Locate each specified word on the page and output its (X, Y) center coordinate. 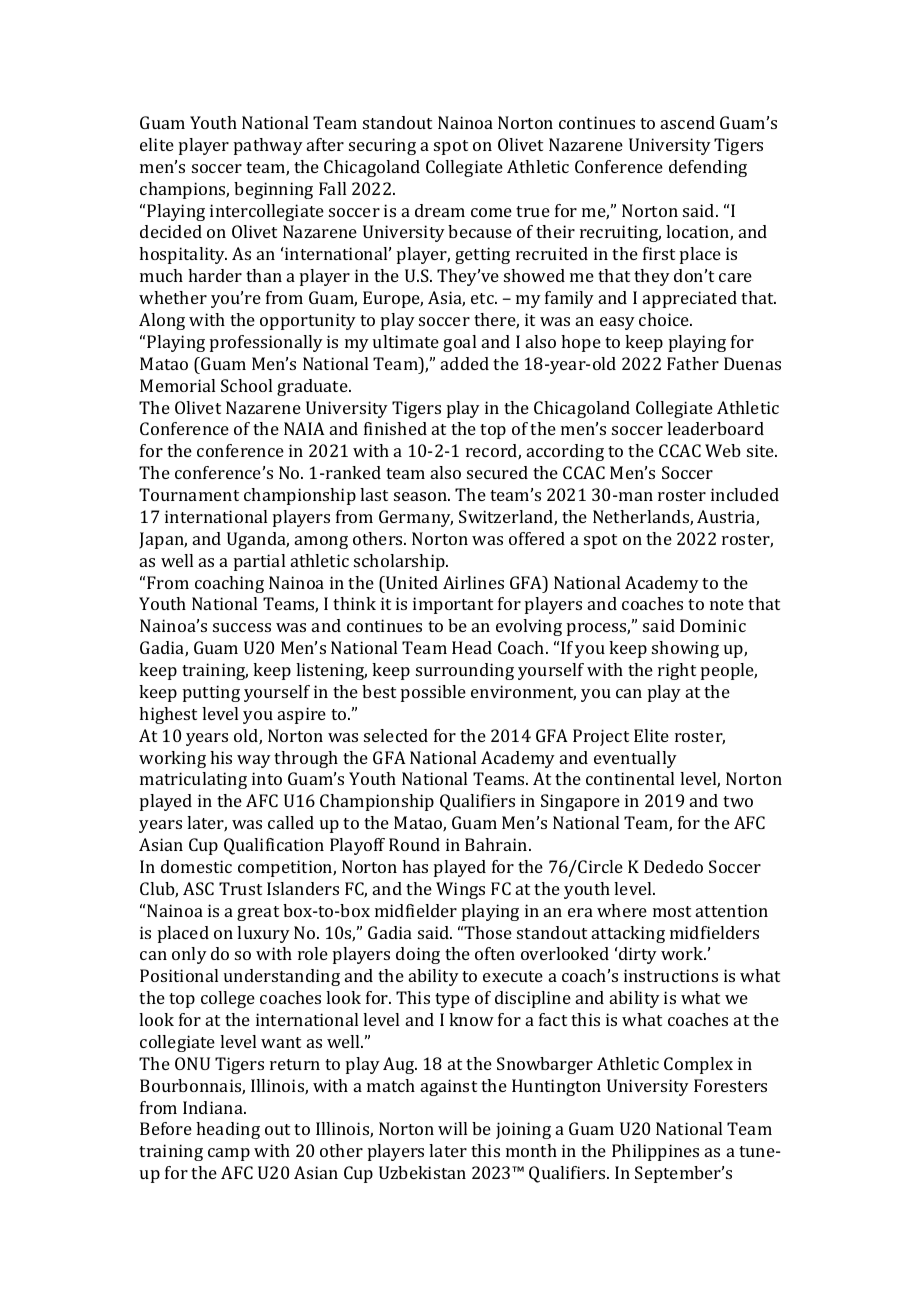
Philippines (655, 1152)
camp (229, 1154)
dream (440, 210)
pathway (268, 146)
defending (708, 168)
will (452, 1128)
